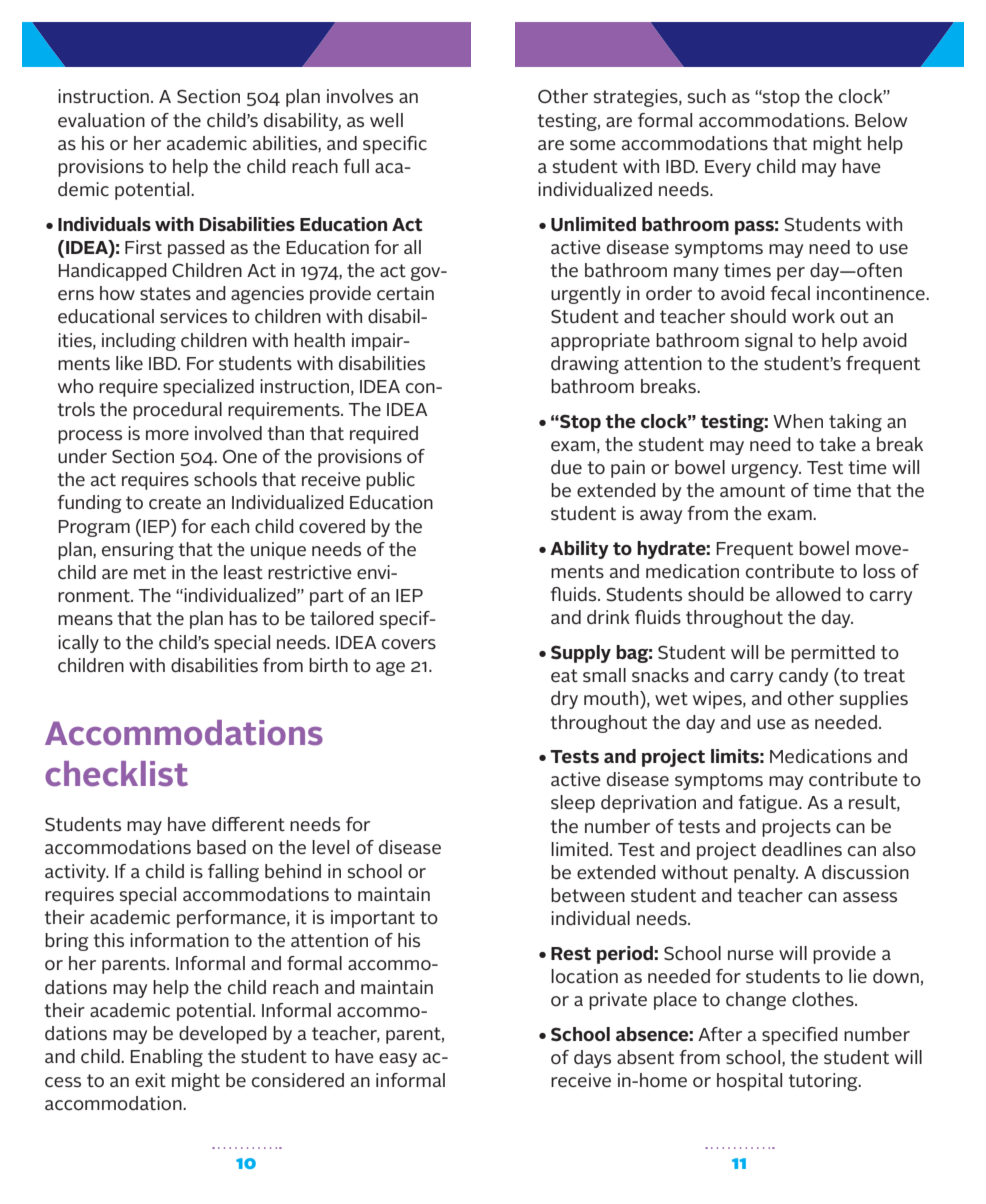  Describe the element at coordinates (874, 700) in the page. I see `supplies` at that location.
